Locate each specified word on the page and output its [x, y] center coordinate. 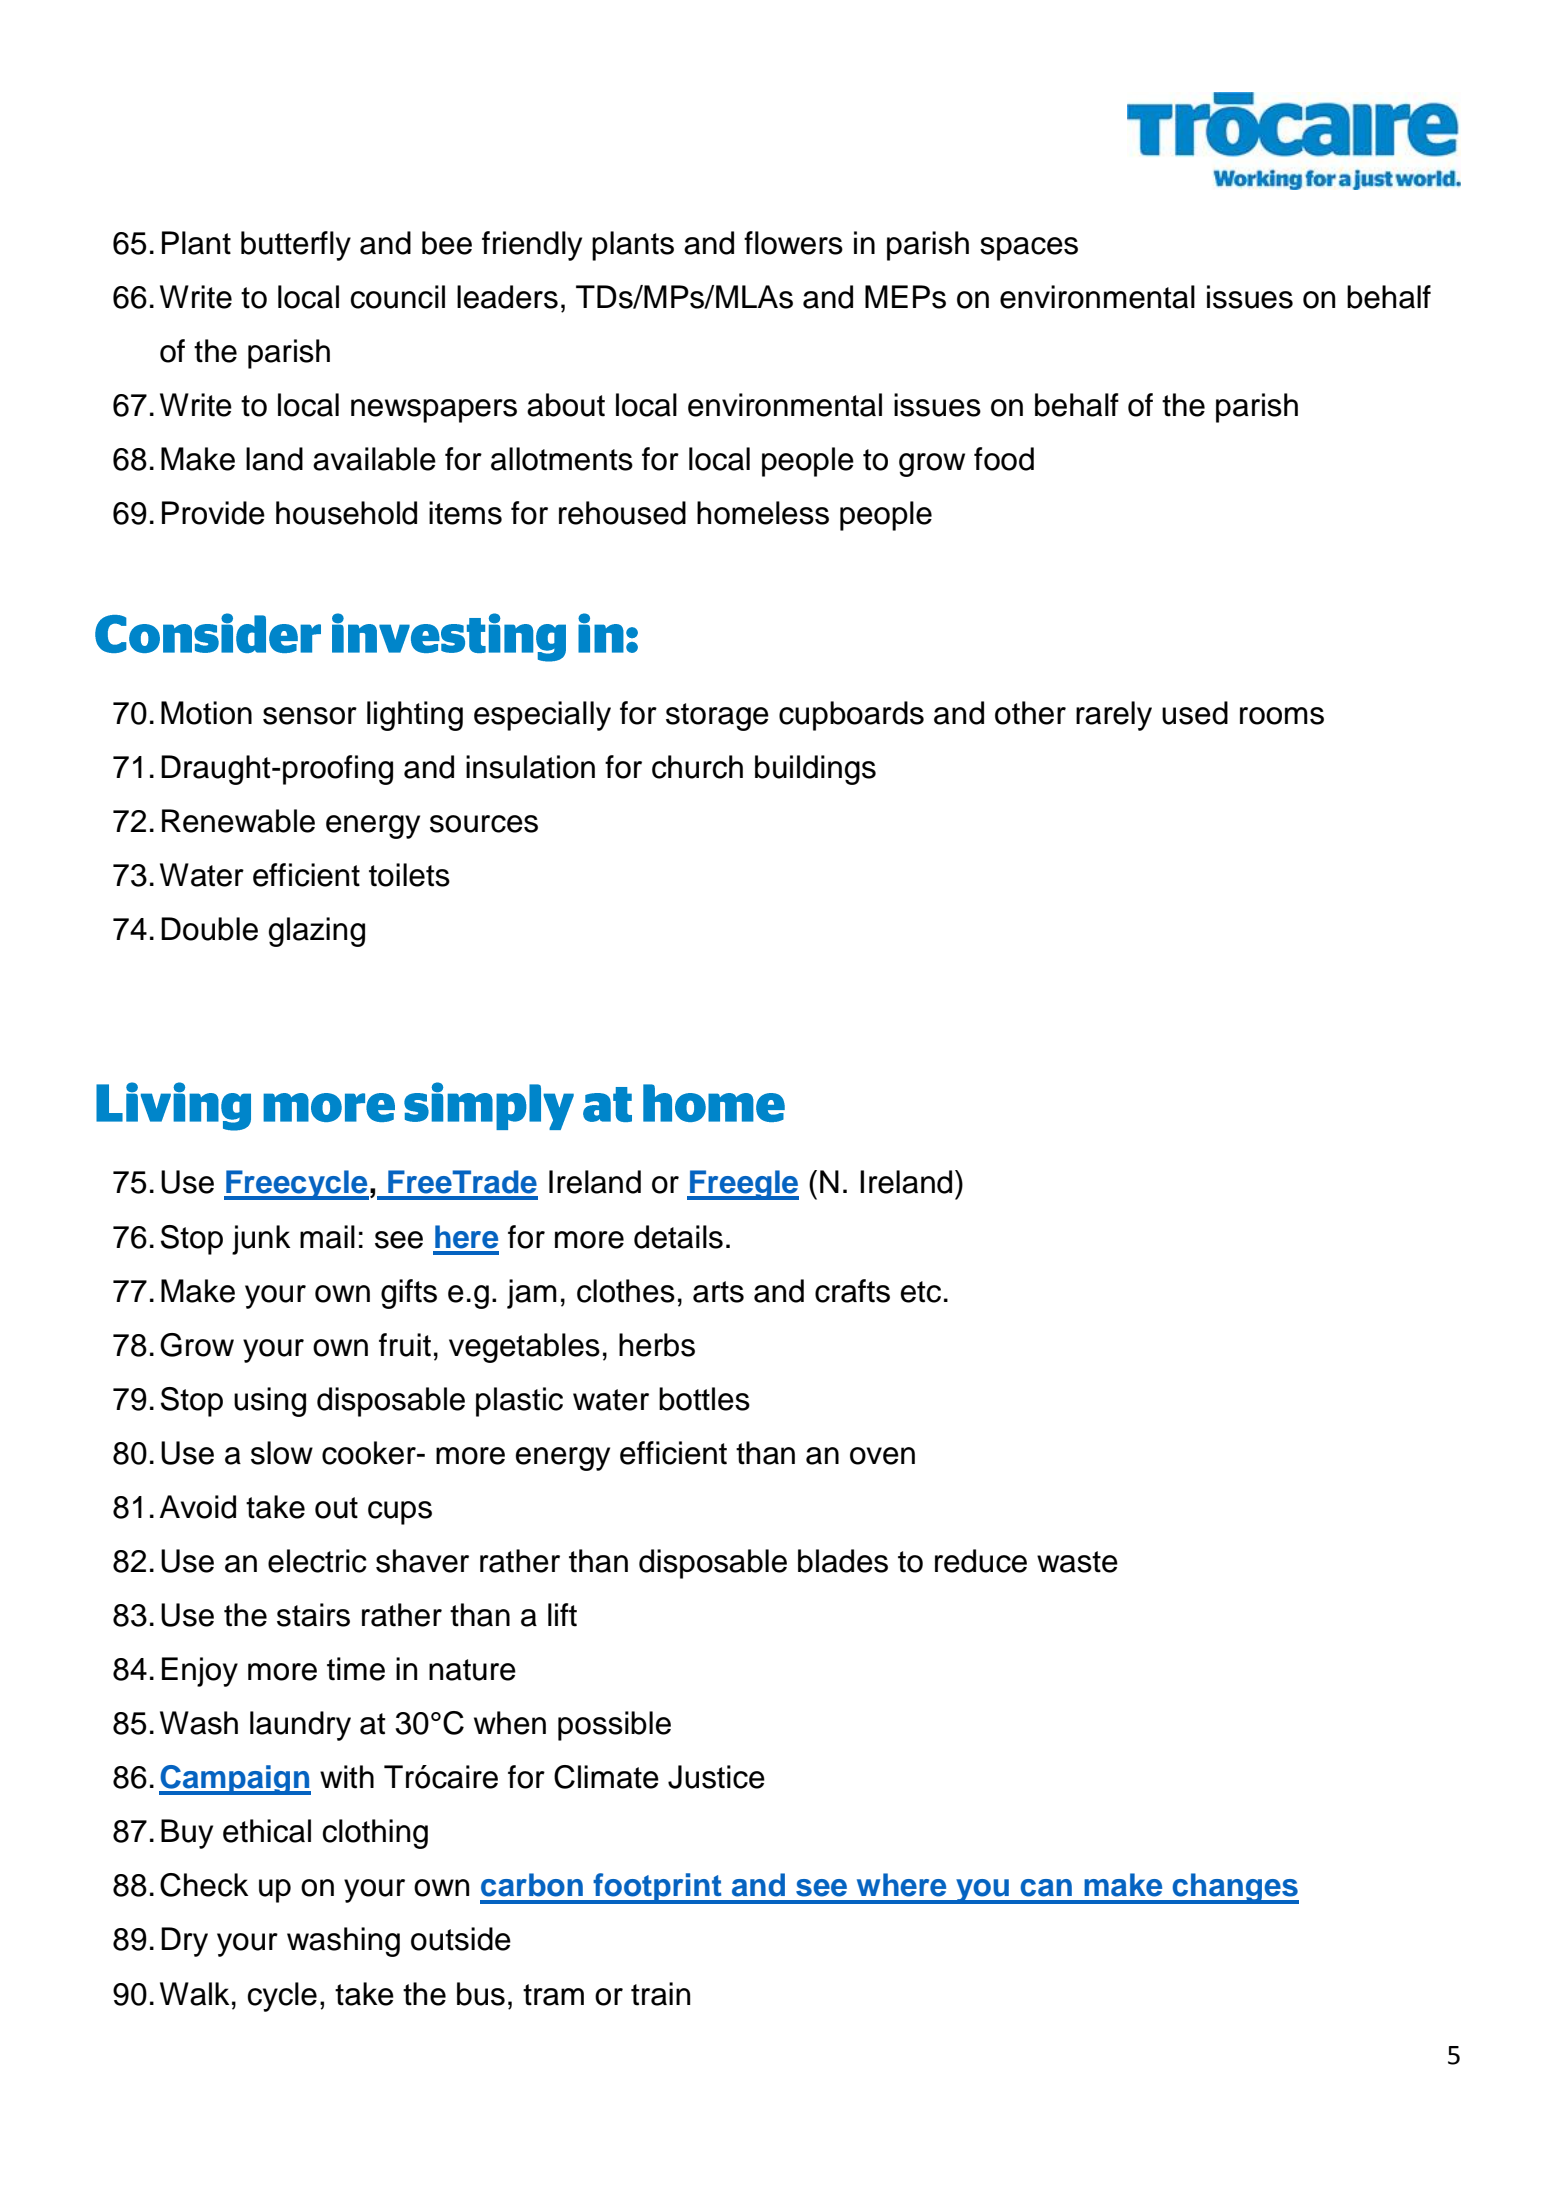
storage [717, 717]
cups [400, 1513]
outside [461, 1939]
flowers [793, 243]
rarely [1114, 716]
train [660, 1994]
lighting [415, 716]
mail [327, 1237]
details [678, 1237]
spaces [1029, 249]
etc [921, 1292]
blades [843, 1561]
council [397, 297]
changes [1234, 1888]
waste [1077, 1562]
